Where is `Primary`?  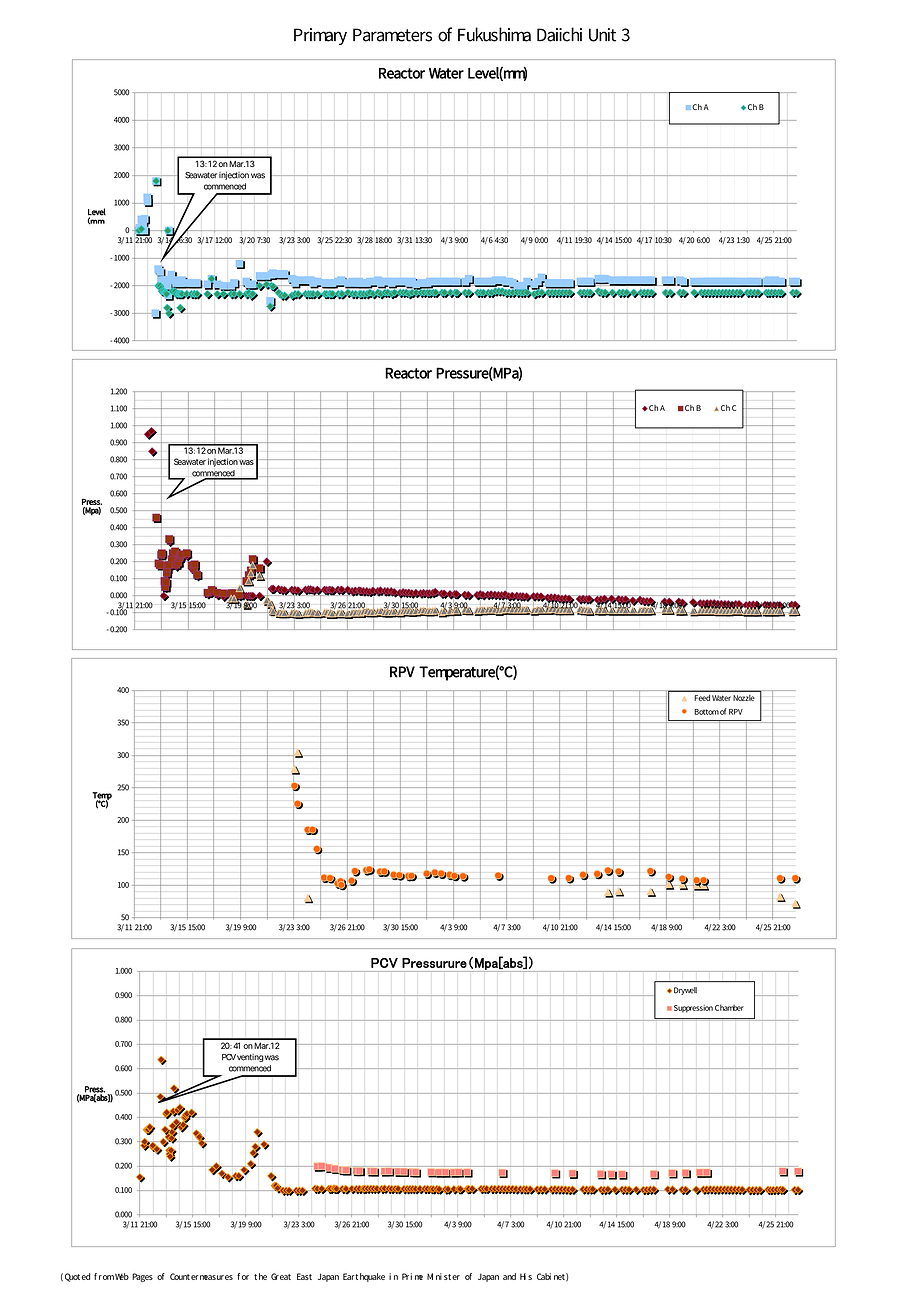 Primary is located at coordinates (320, 36).
